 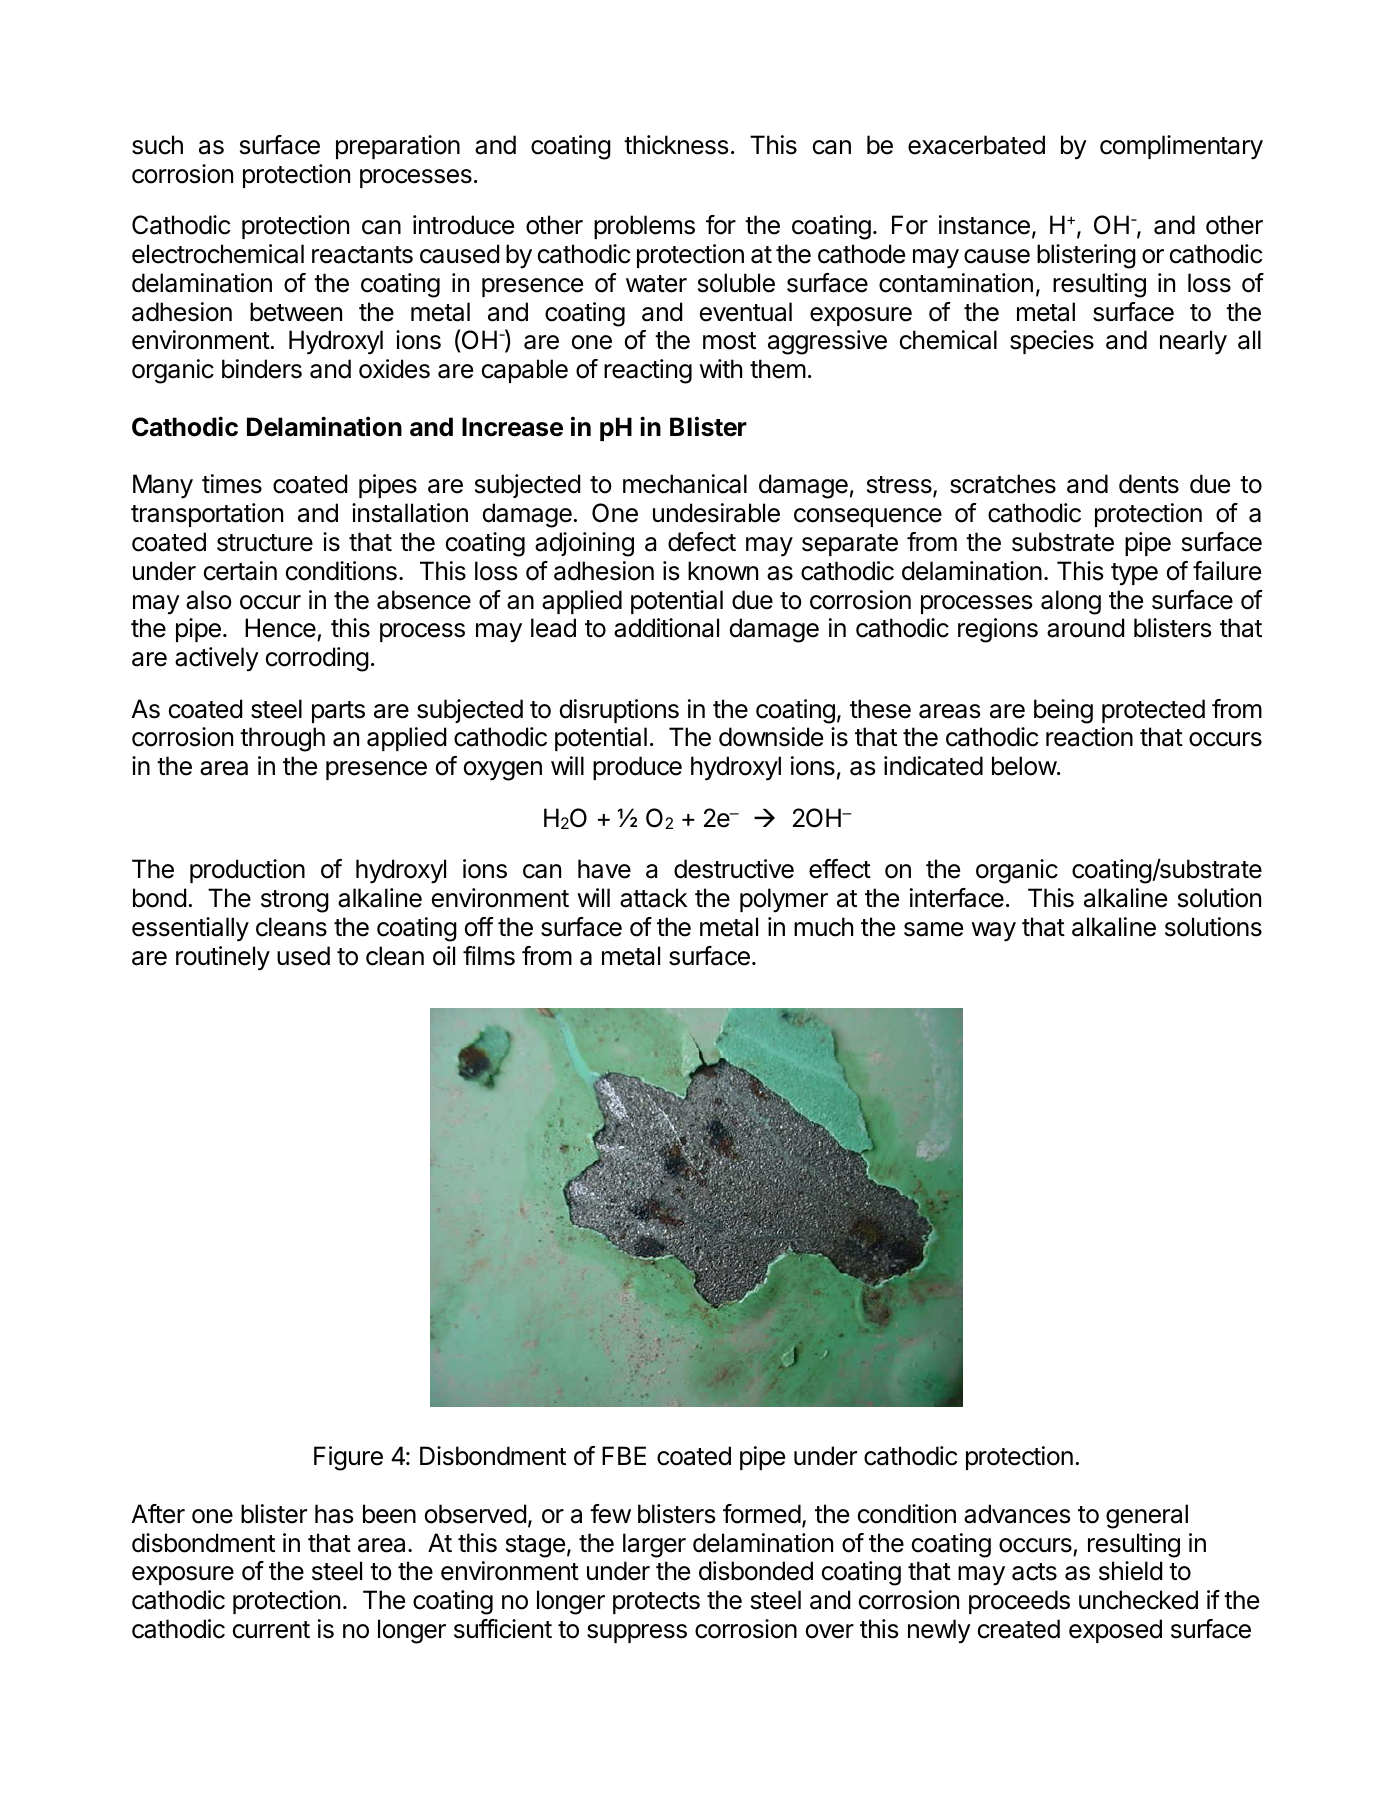 I want to click on attack, so click(x=653, y=898).
